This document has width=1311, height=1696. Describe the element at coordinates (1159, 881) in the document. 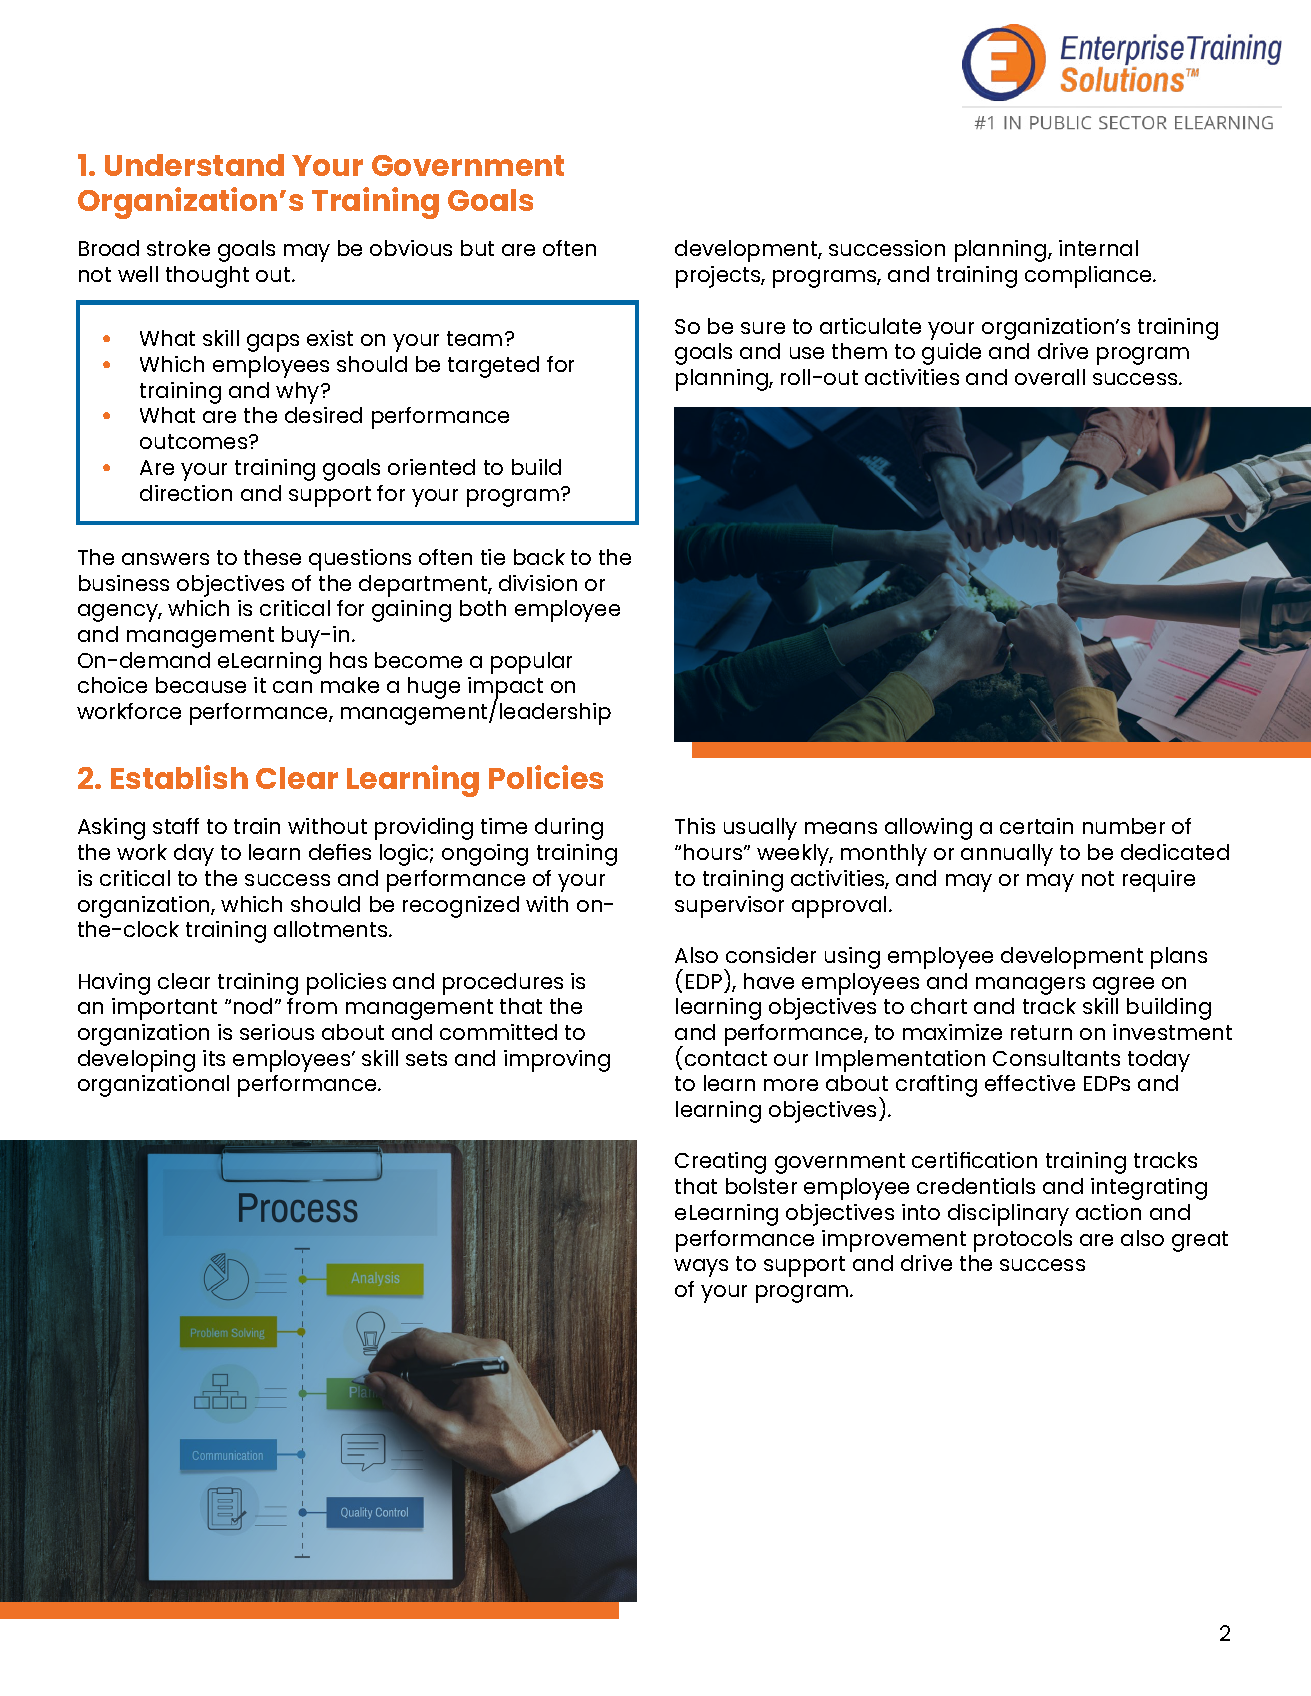

I see `require` at that location.
